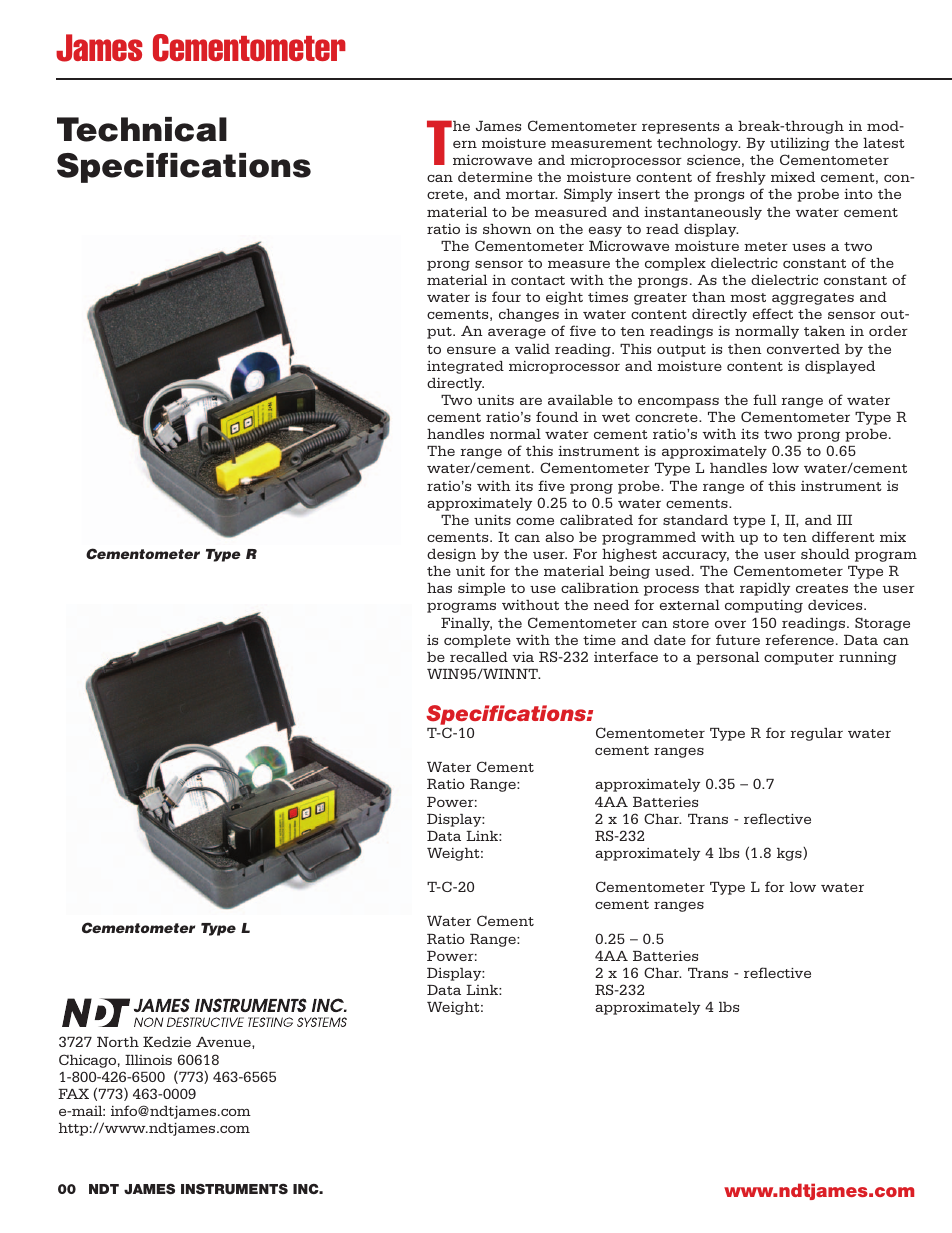 This screenshot has height=1233, width=952. I want to click on determine, so click(495, 177).
